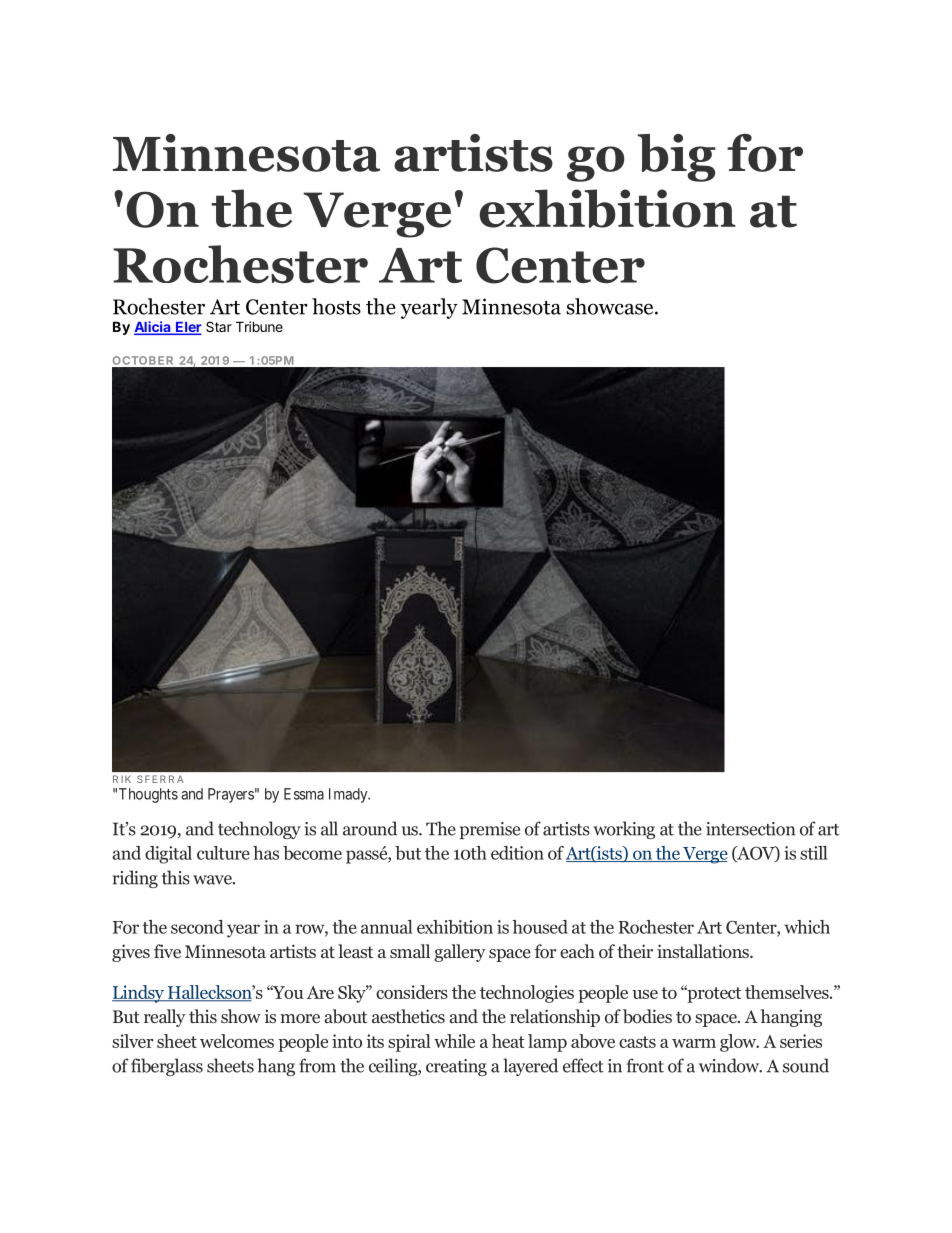  Describe the element at coordinates (231, 795) in the page. I see `Prayers` at that location.
